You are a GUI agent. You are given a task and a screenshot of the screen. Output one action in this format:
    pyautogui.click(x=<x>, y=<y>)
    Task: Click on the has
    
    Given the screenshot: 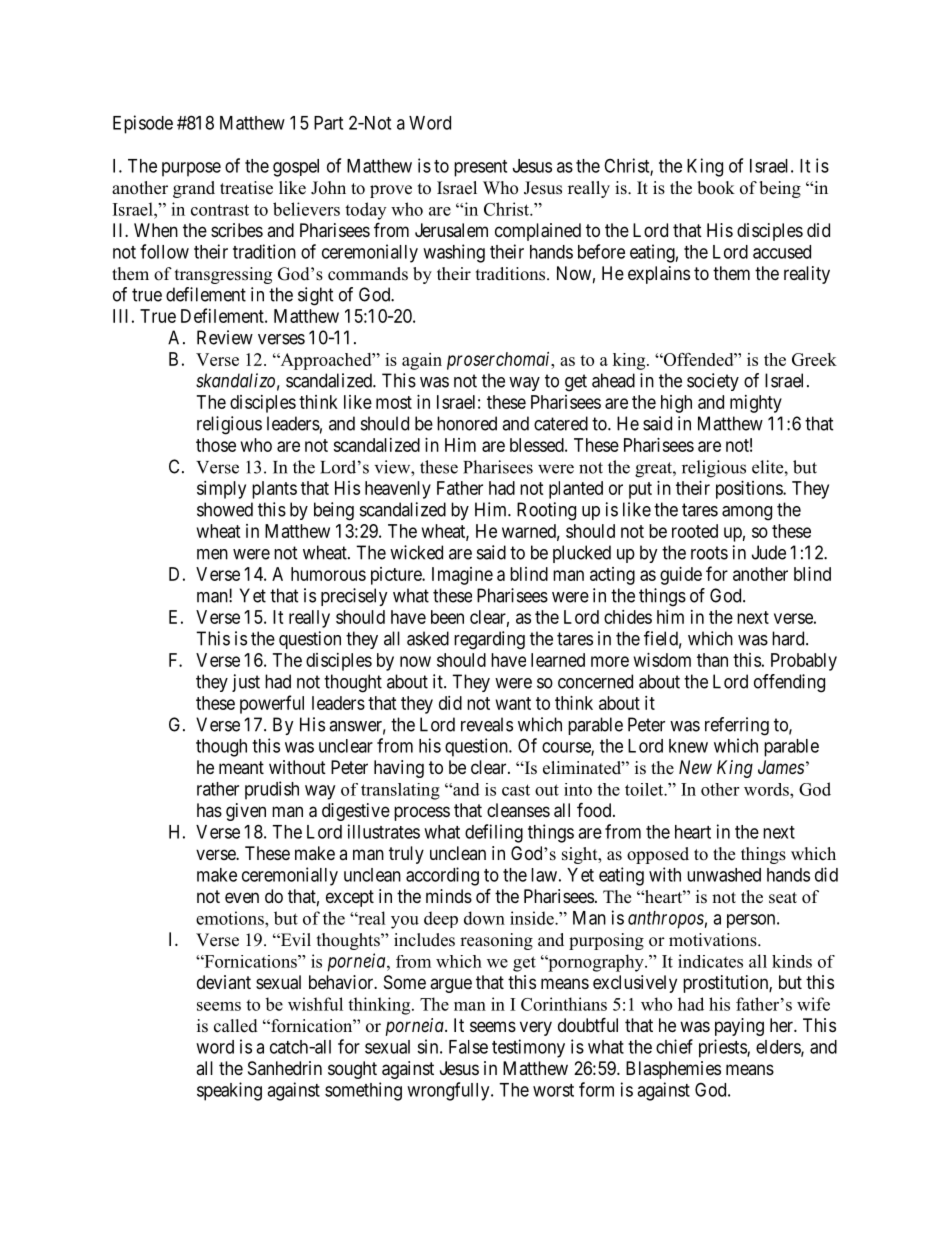 What is the action you would take?
    pyautogui.click(x=209, y=810)
